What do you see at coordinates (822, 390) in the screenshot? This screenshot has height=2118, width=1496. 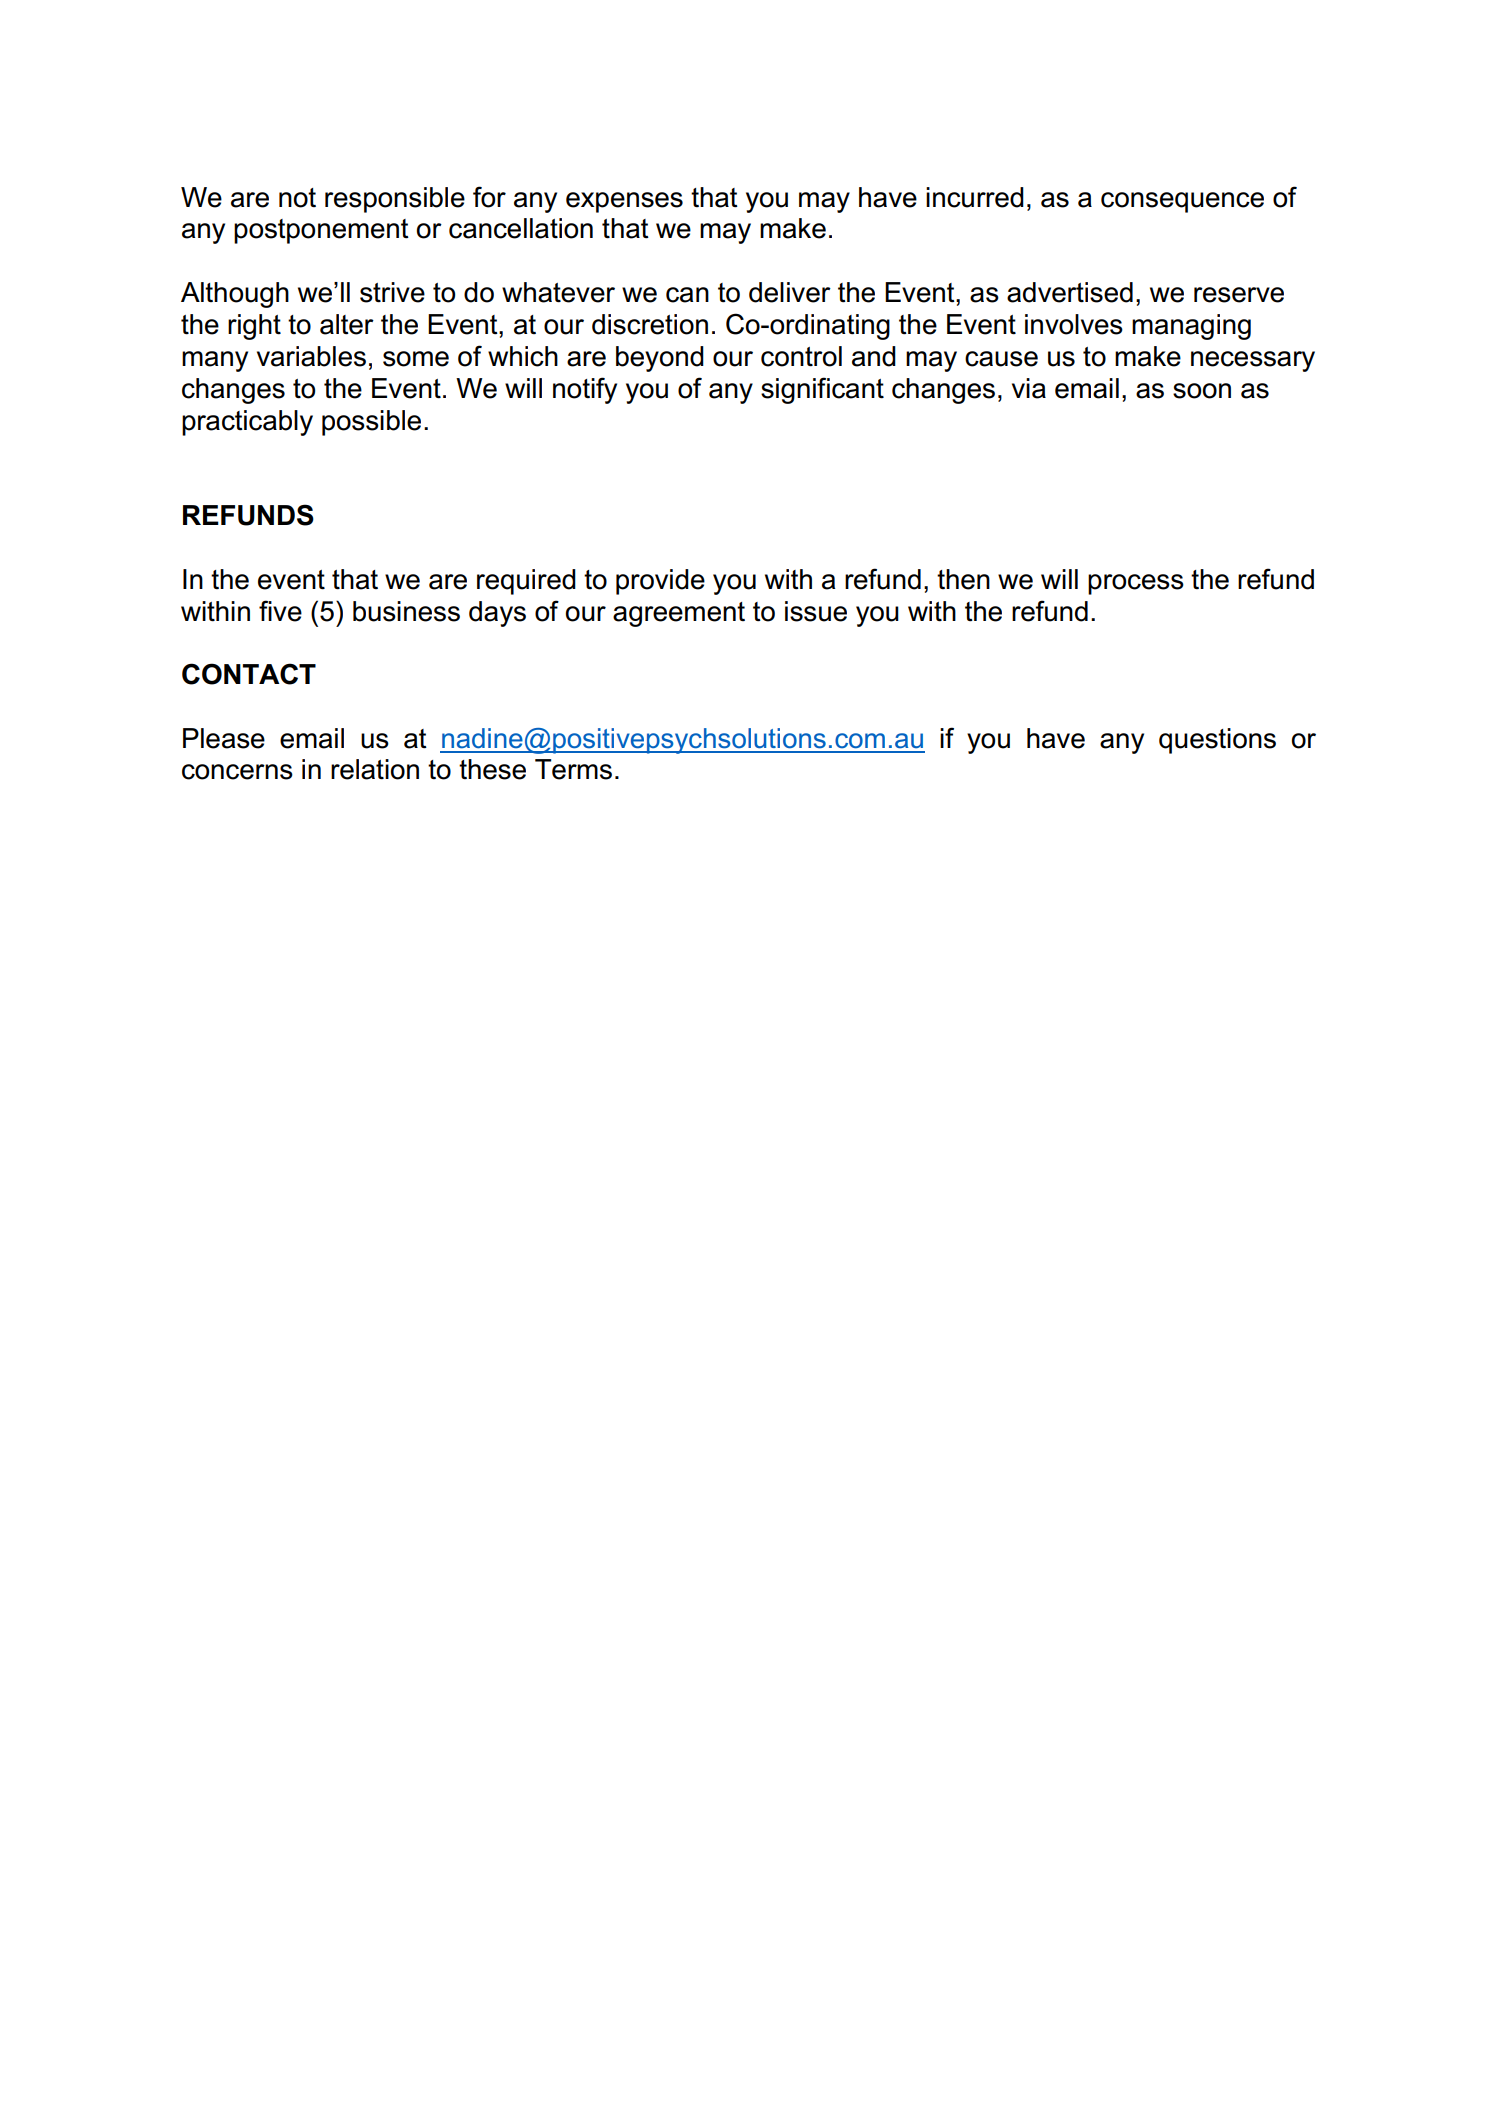 I see `significant` at bounding box center [822, 390].
